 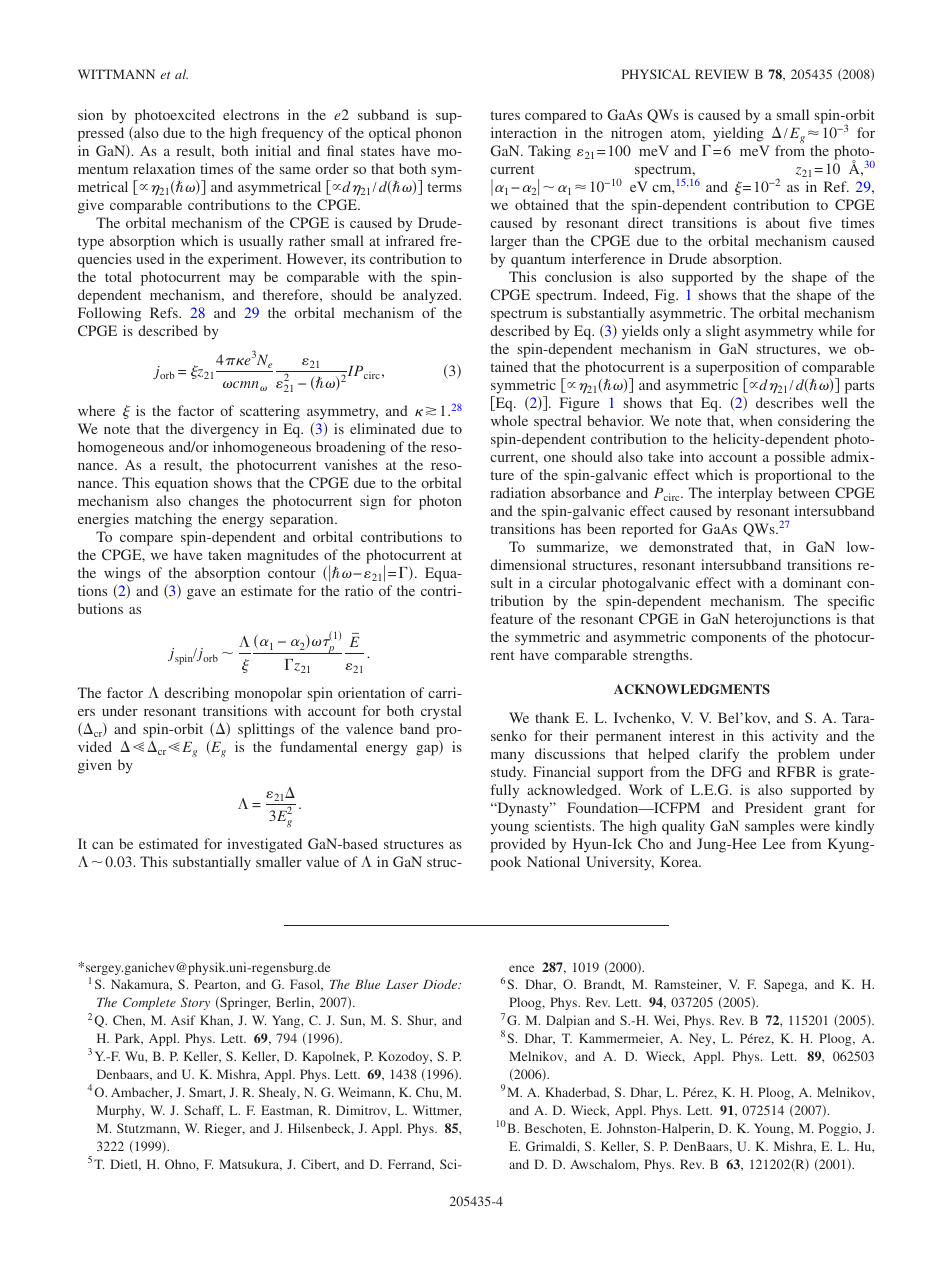 What do you see at coordinates (438, 134) in the screenshot?
I see `phonon` at bounding box center [438, 134].
